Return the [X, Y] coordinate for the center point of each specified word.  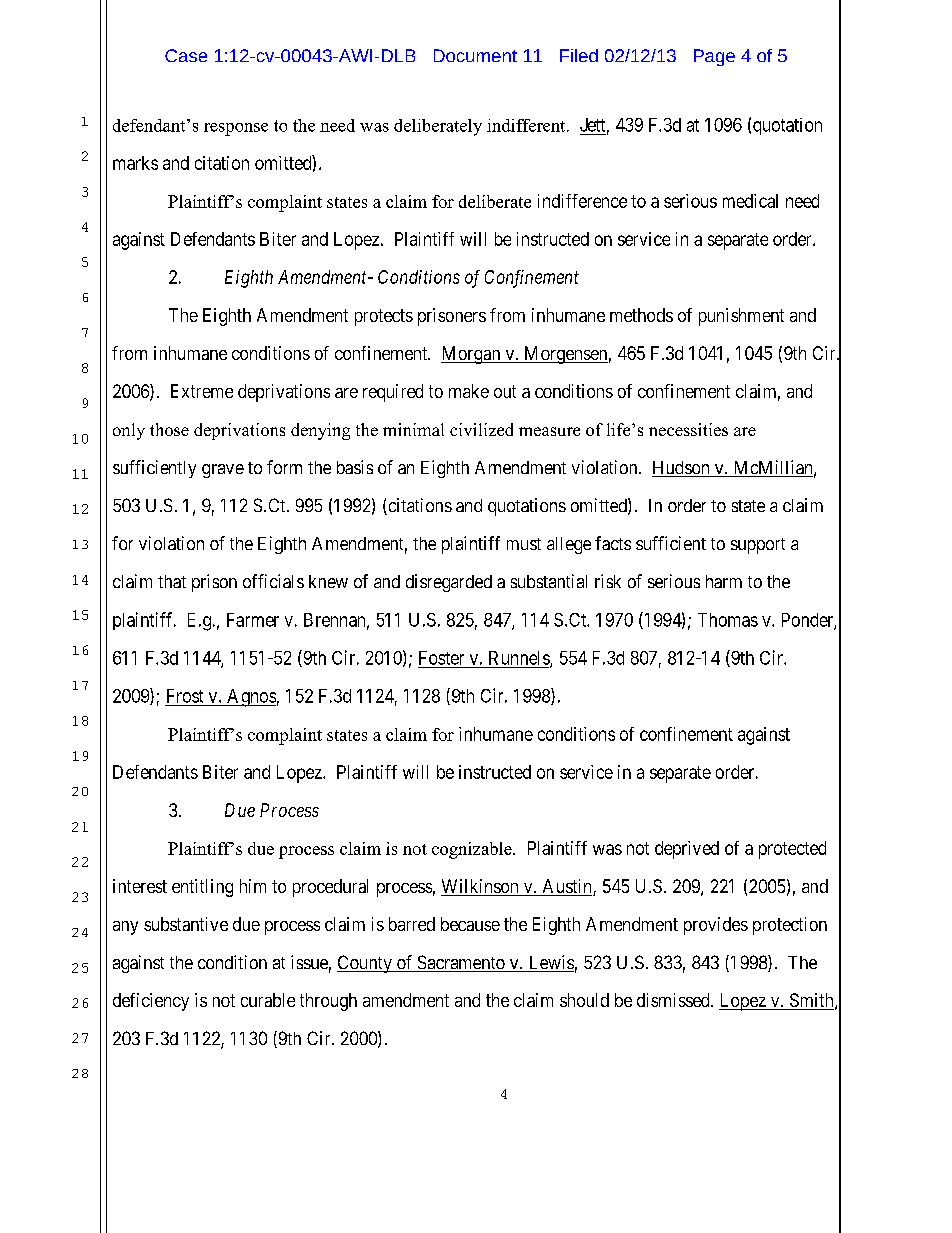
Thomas [728, 620]
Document [475, 55]
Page [714, 57]
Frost [185, 696]
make [469, 391]
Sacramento [461, 963]
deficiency [151, 1002]
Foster [441, 658]
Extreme [202, 391]
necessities [688, 429]
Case [186, 55]
